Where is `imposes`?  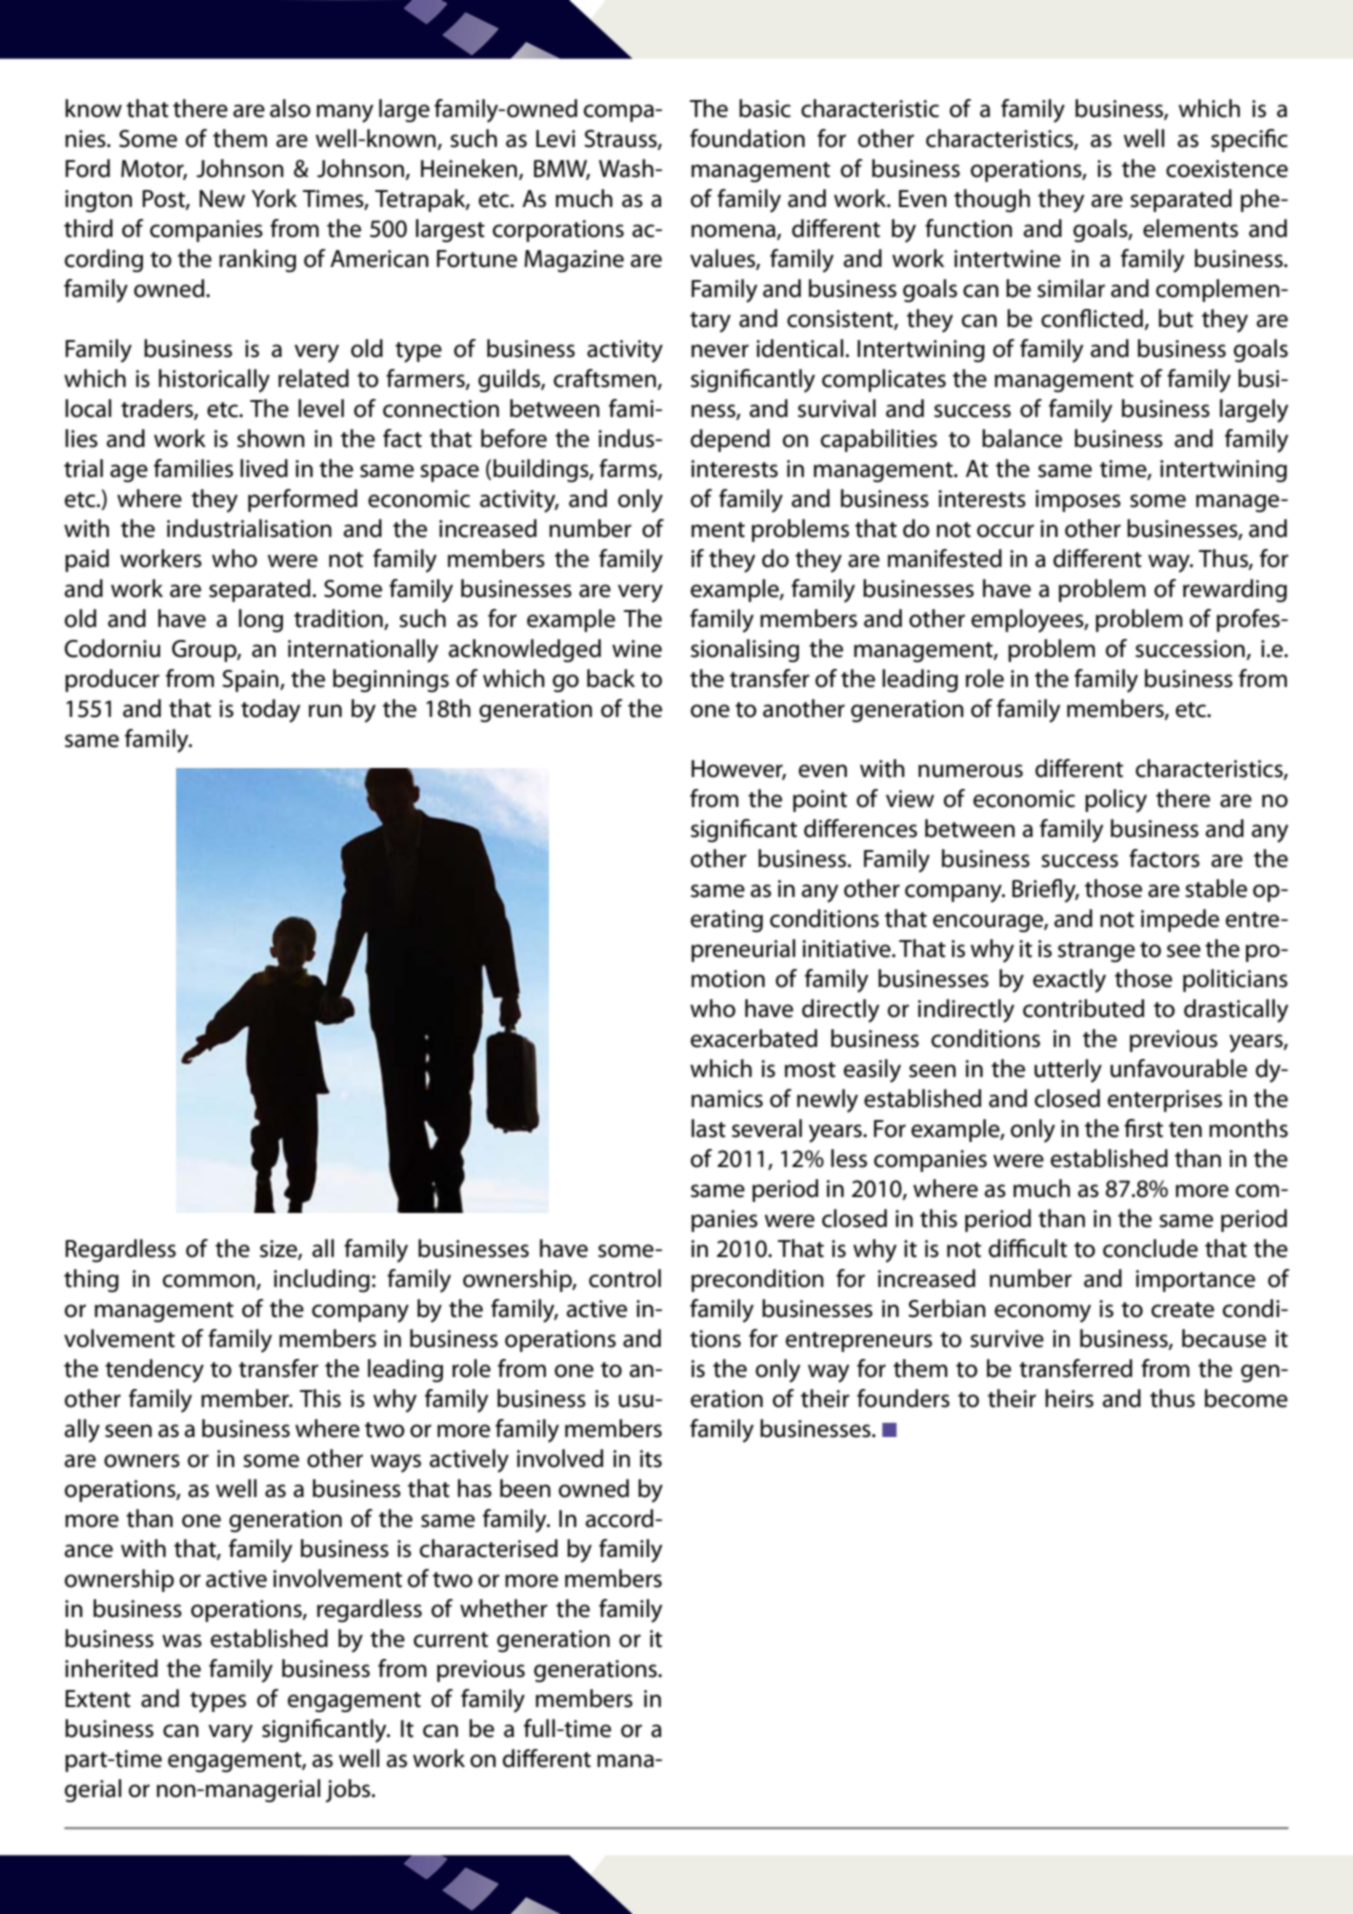 imposes is located at coordinates (1078, 501).
